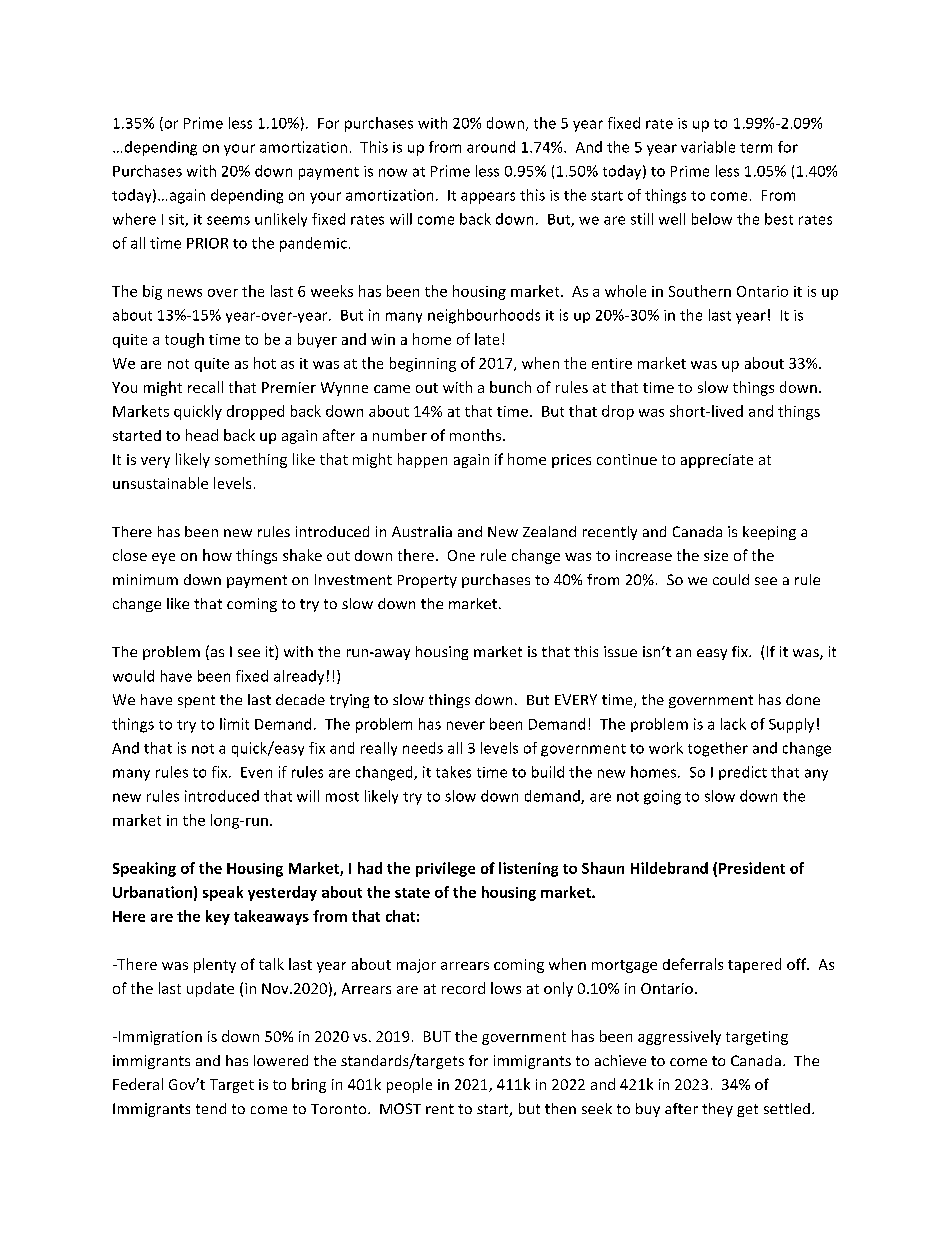 This image has height=1233, width=952. I want to click on appreciate, so click(717, 461).
